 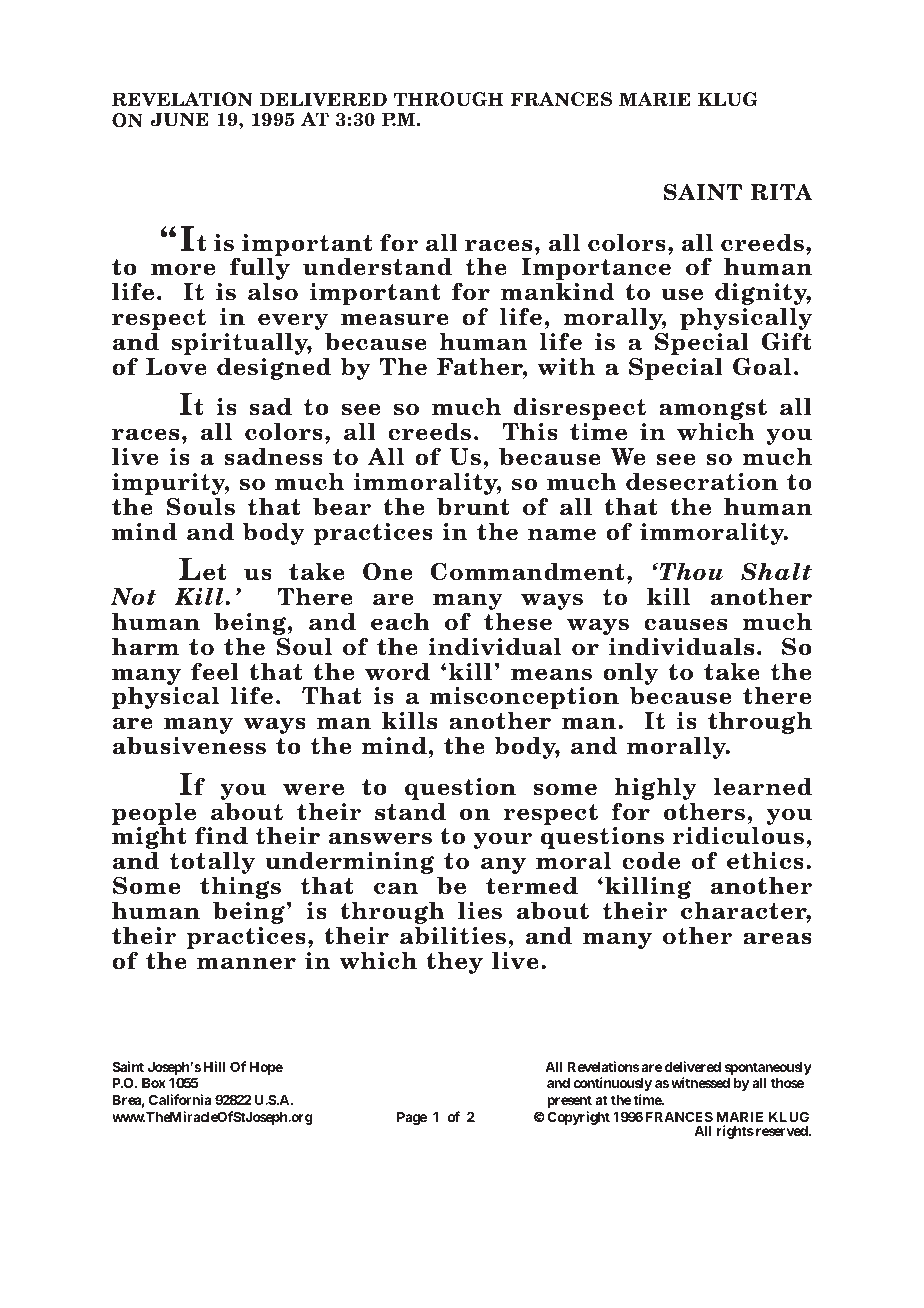 What do you see at coordinates (214, 1066) in the screenshot?
I see `Hill` at bounding box center [214, 1066].
